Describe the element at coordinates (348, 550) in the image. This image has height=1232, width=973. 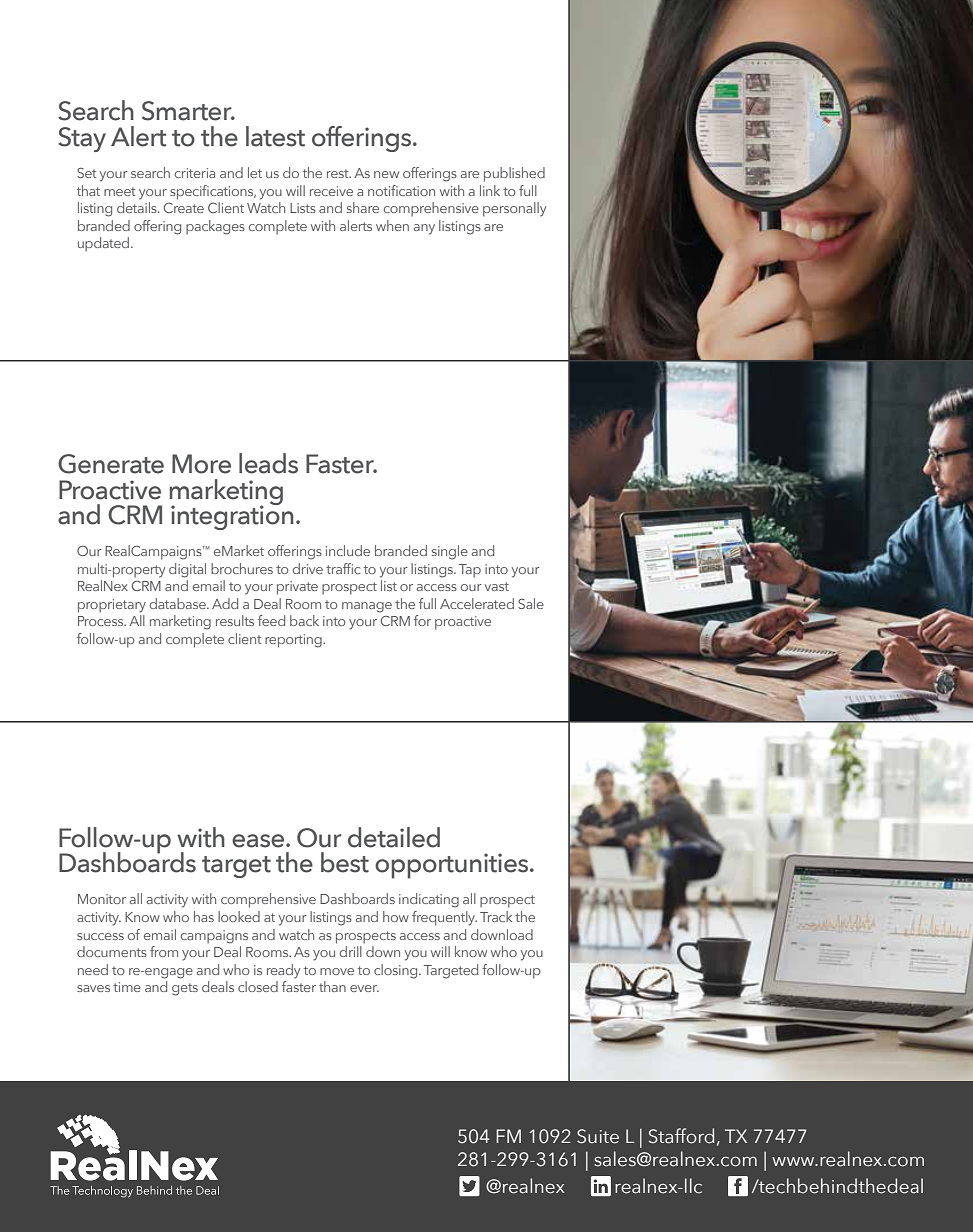
I see `include` at that location.
